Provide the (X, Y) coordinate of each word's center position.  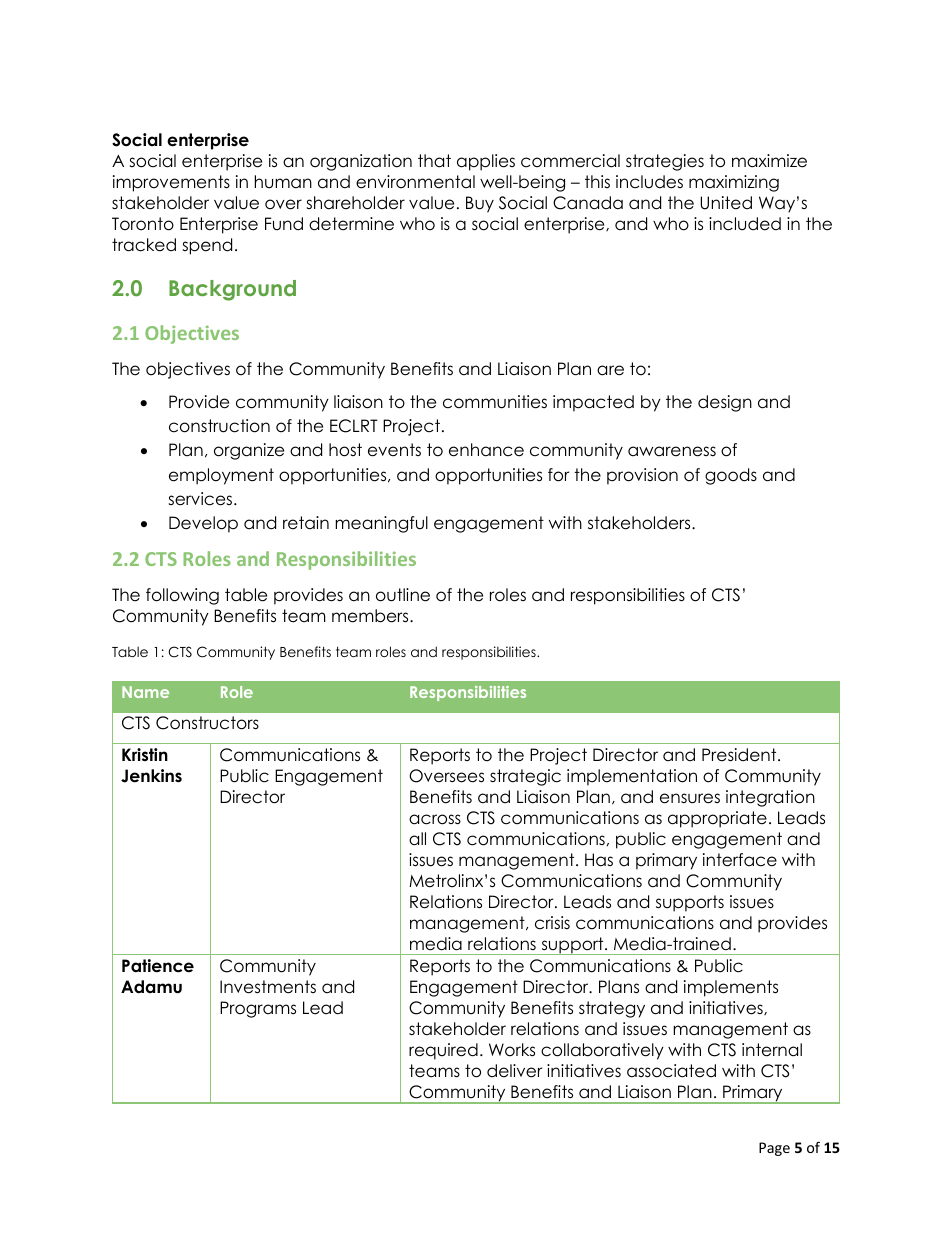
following (182, 596)
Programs (258, 1009)
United (726, 203)
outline (403, 595)
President (740, 755)
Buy (480, 204)
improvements (171, 183)
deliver (514, 1071)
